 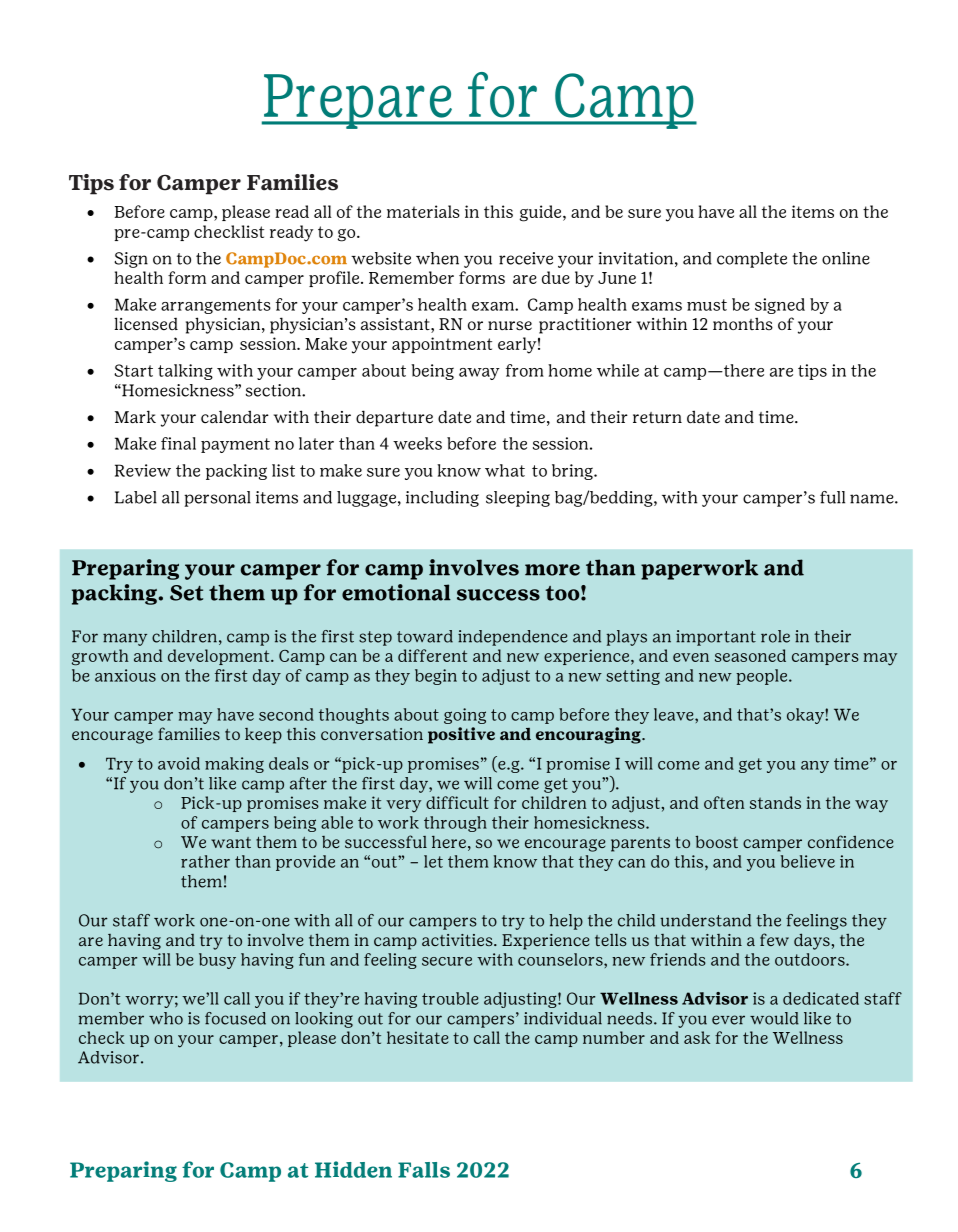 What do you see at coordinates (775, 636) in the document?
I see `role` at bounding box center [775, 636].
